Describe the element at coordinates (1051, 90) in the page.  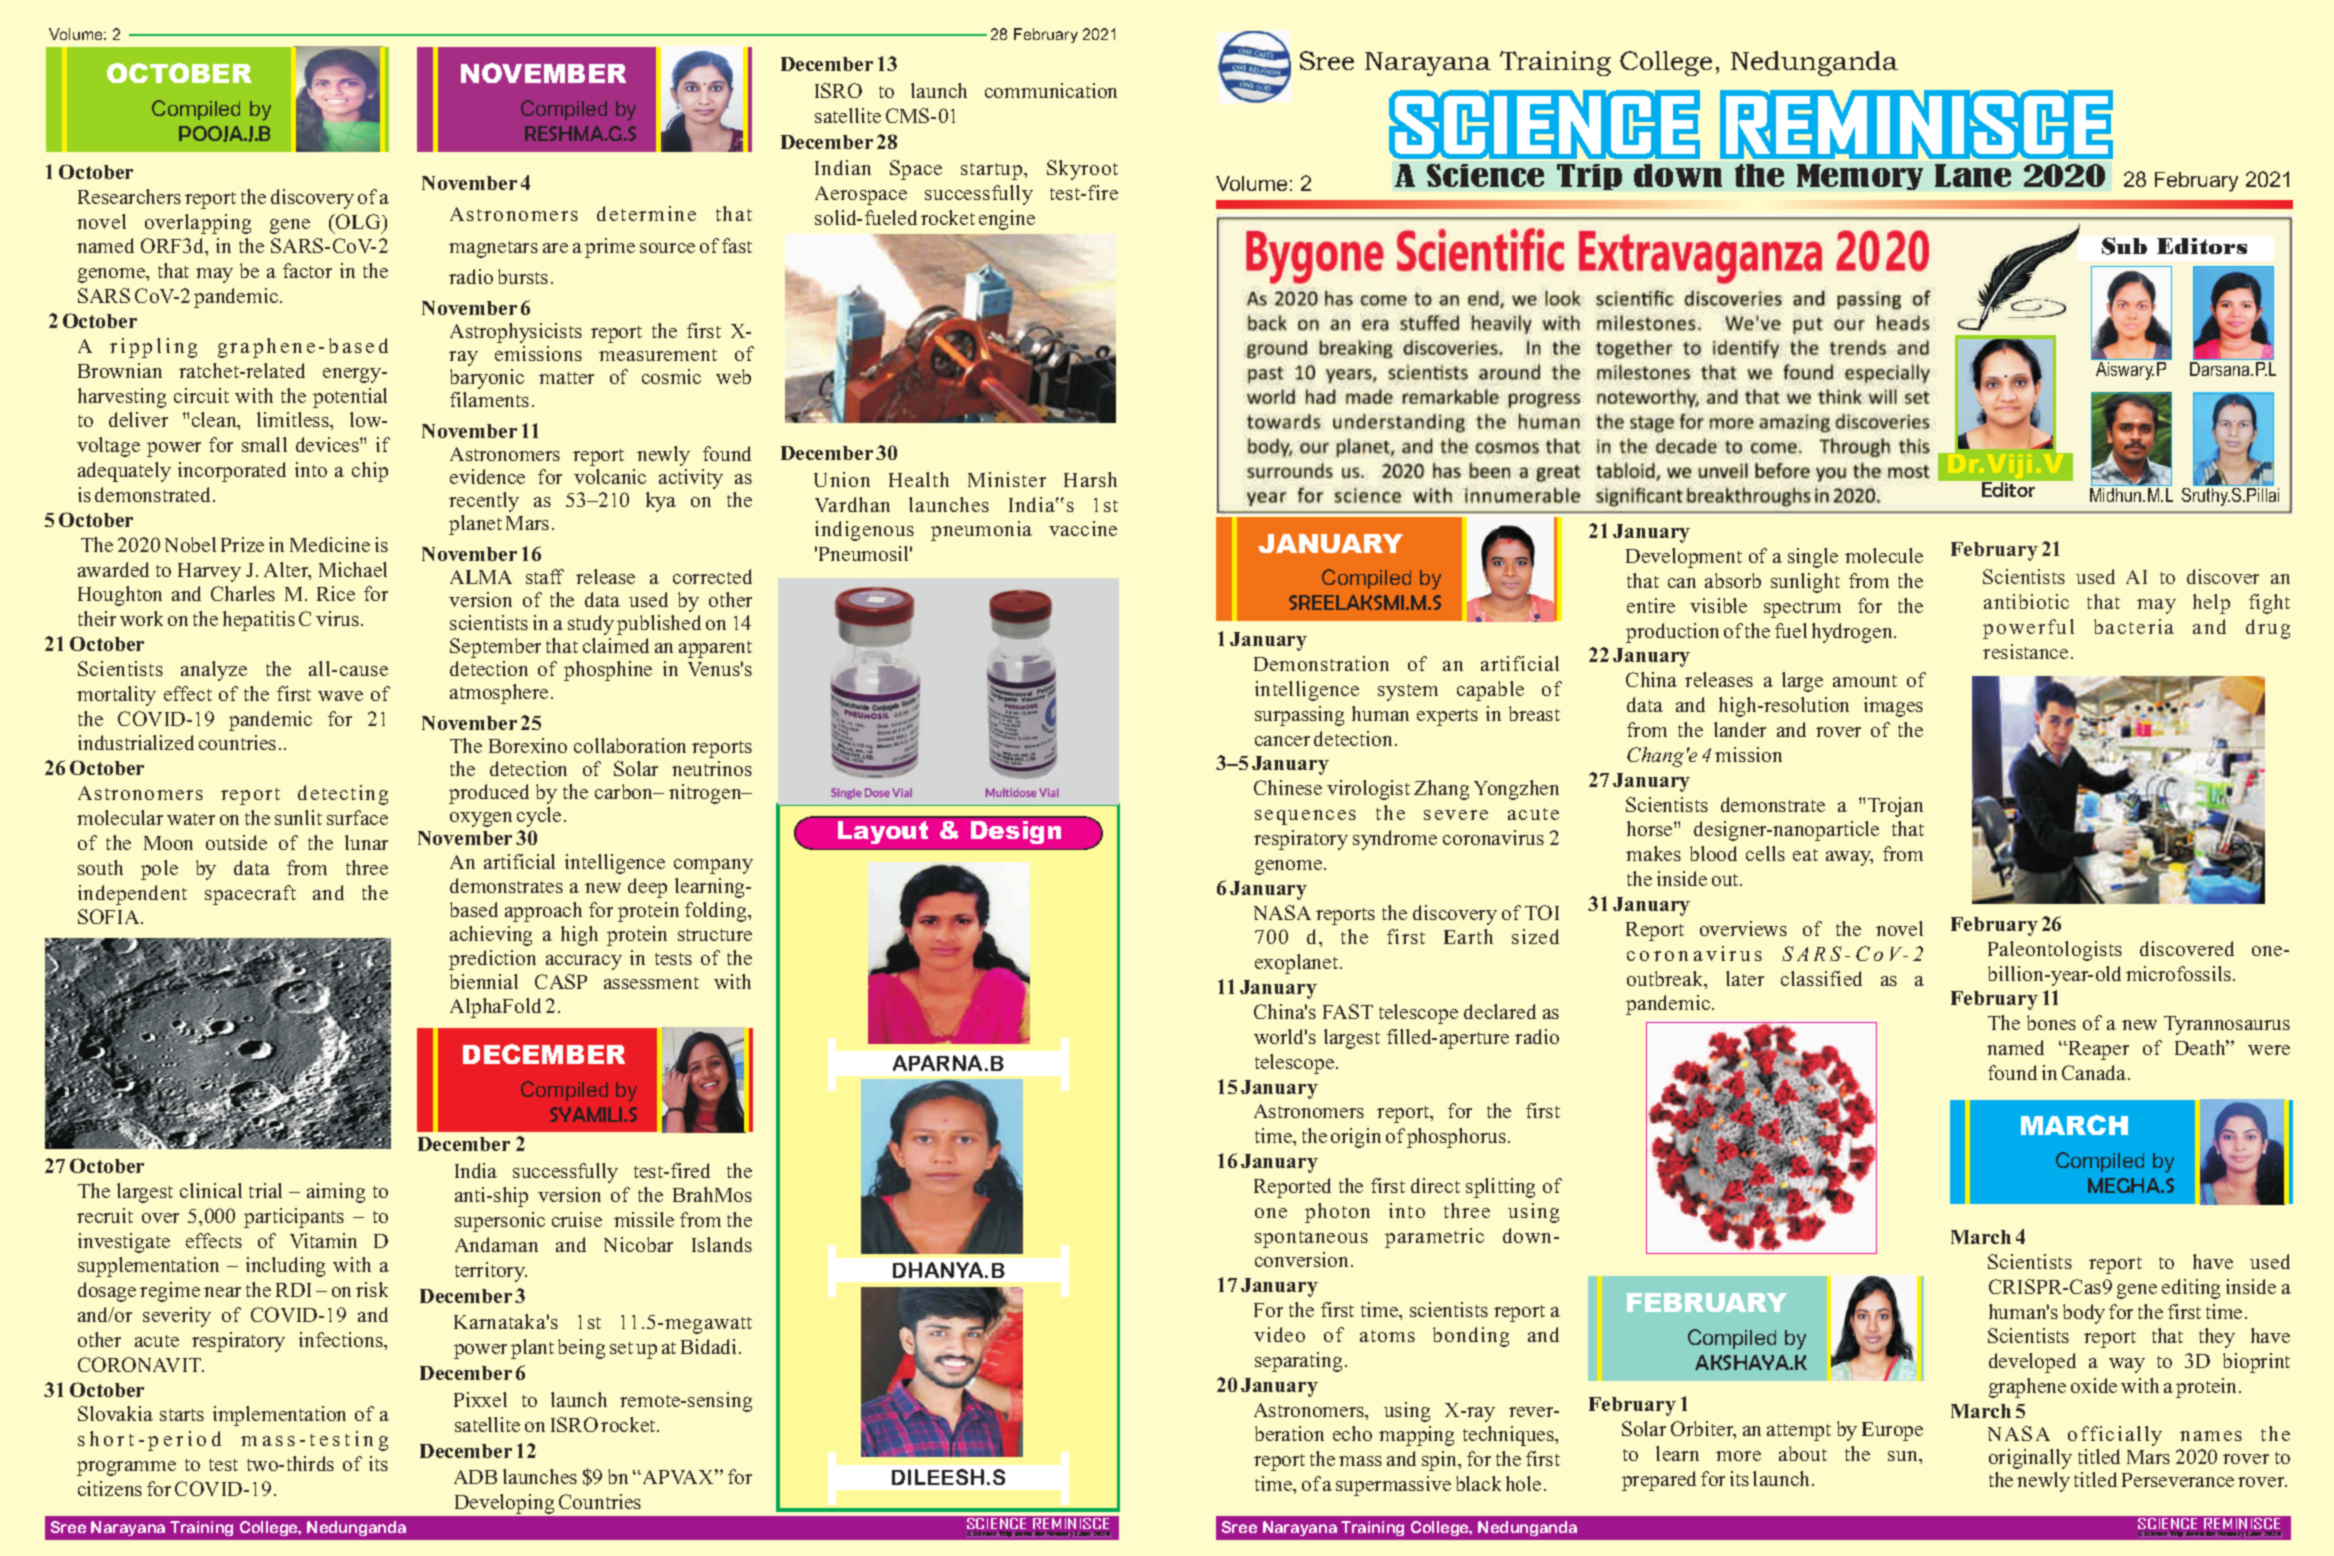
I see `communication` at that location.
